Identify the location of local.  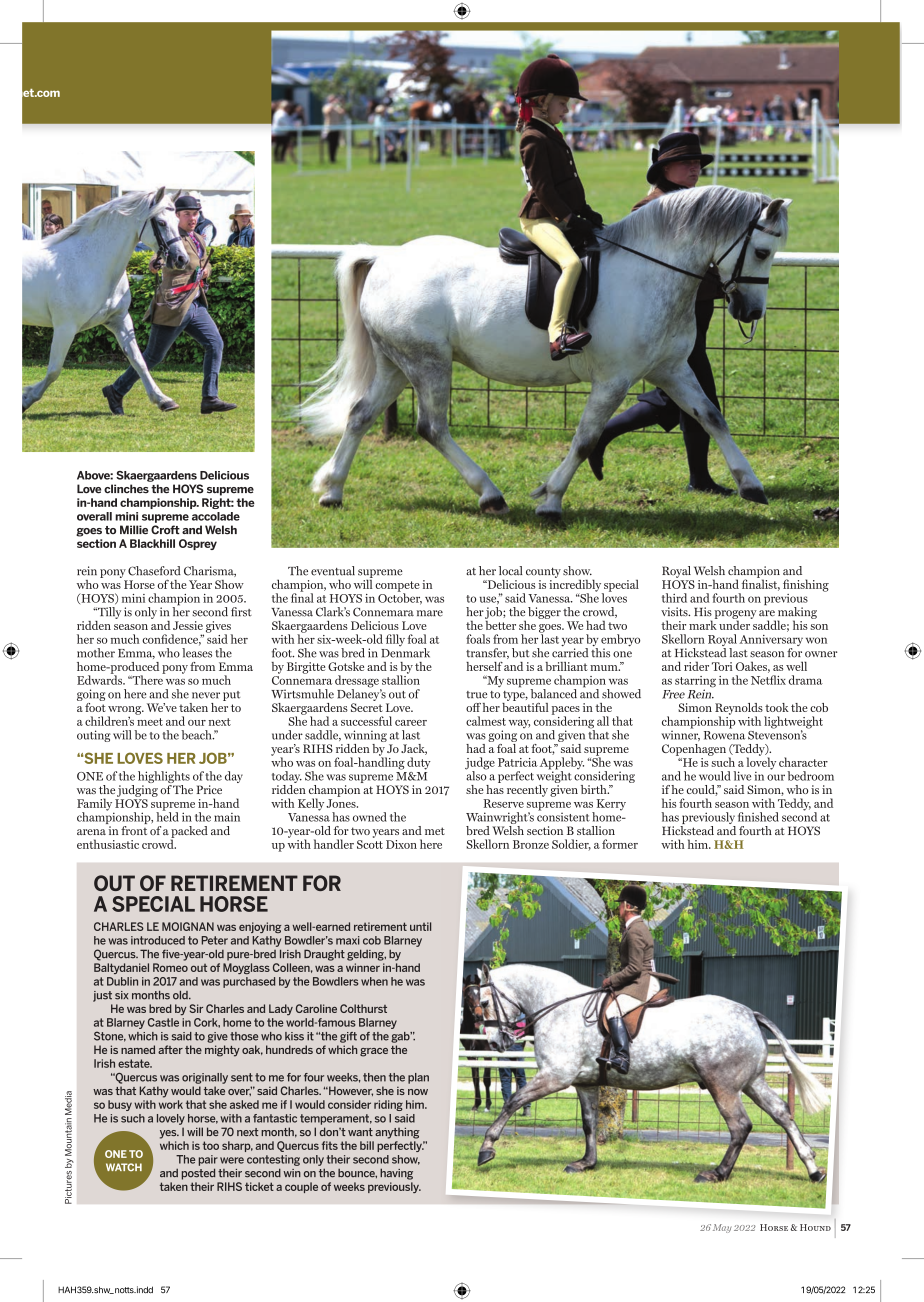
(511, 571).
